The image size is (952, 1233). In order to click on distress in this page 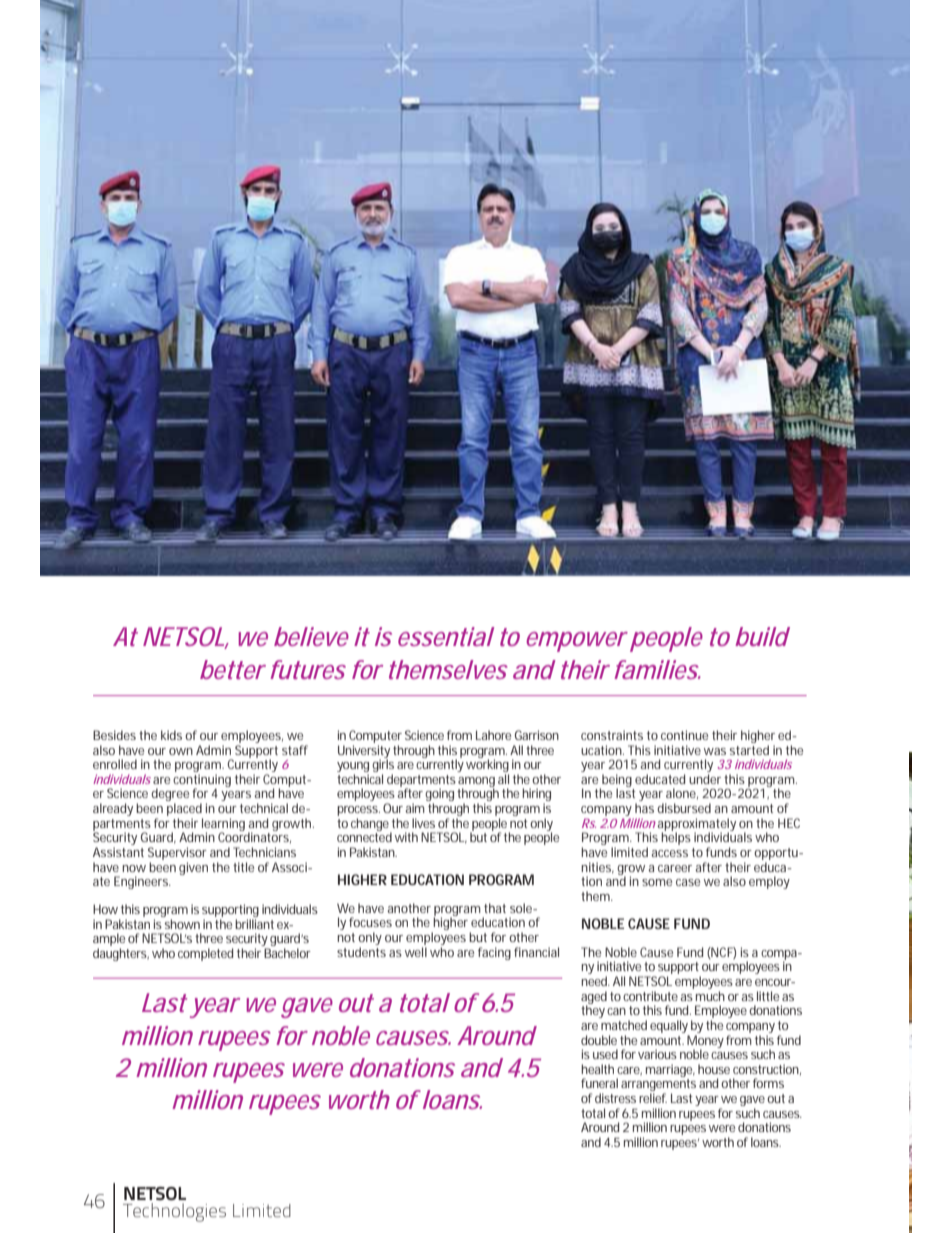, I will do `click(615, 1098)`.
